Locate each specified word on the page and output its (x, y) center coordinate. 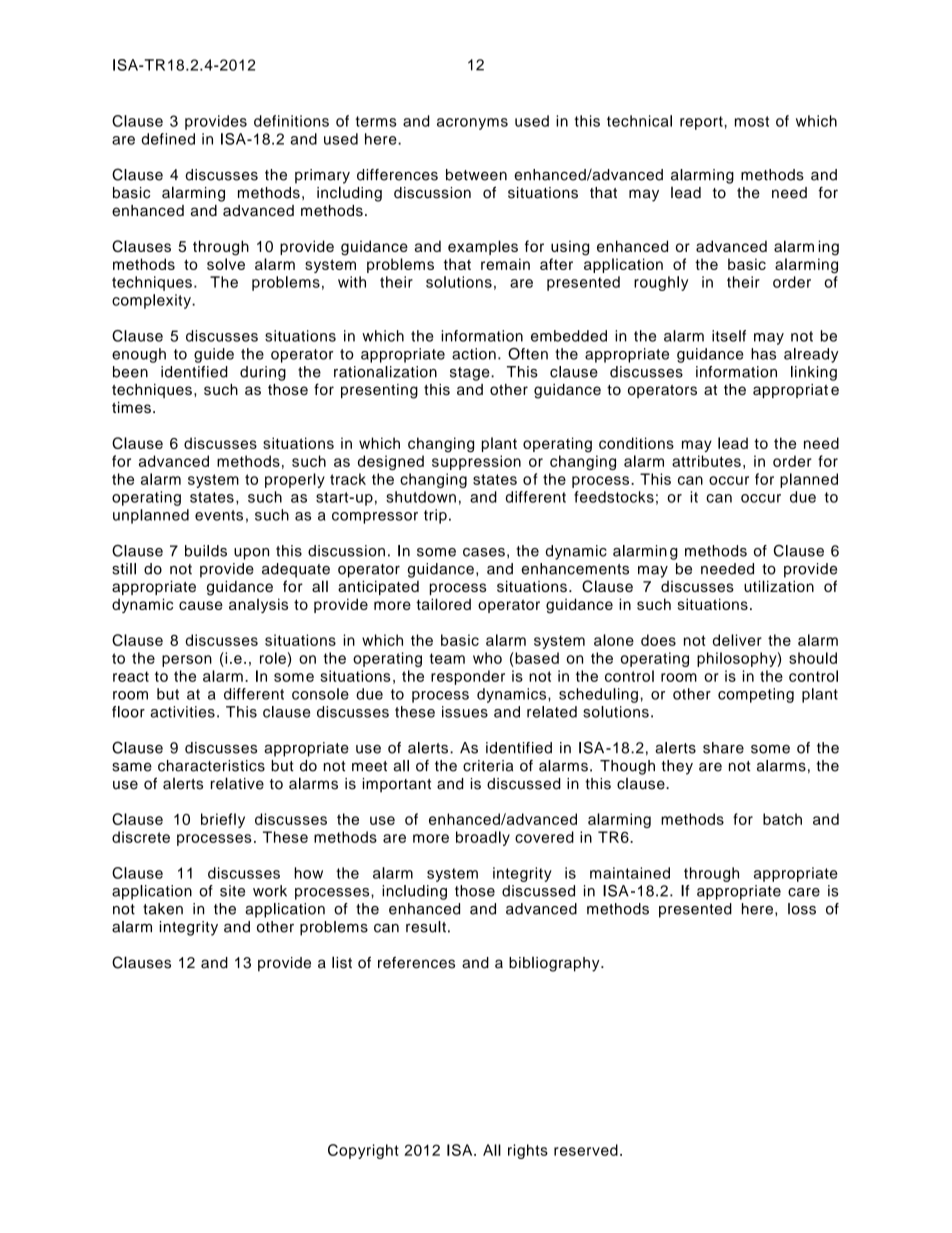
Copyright (363, 1151)
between (476, 175)
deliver (737, 640)
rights (528, 1151)
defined (168, 139)
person (187, 661)
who (487, 658)
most (752, 121)
